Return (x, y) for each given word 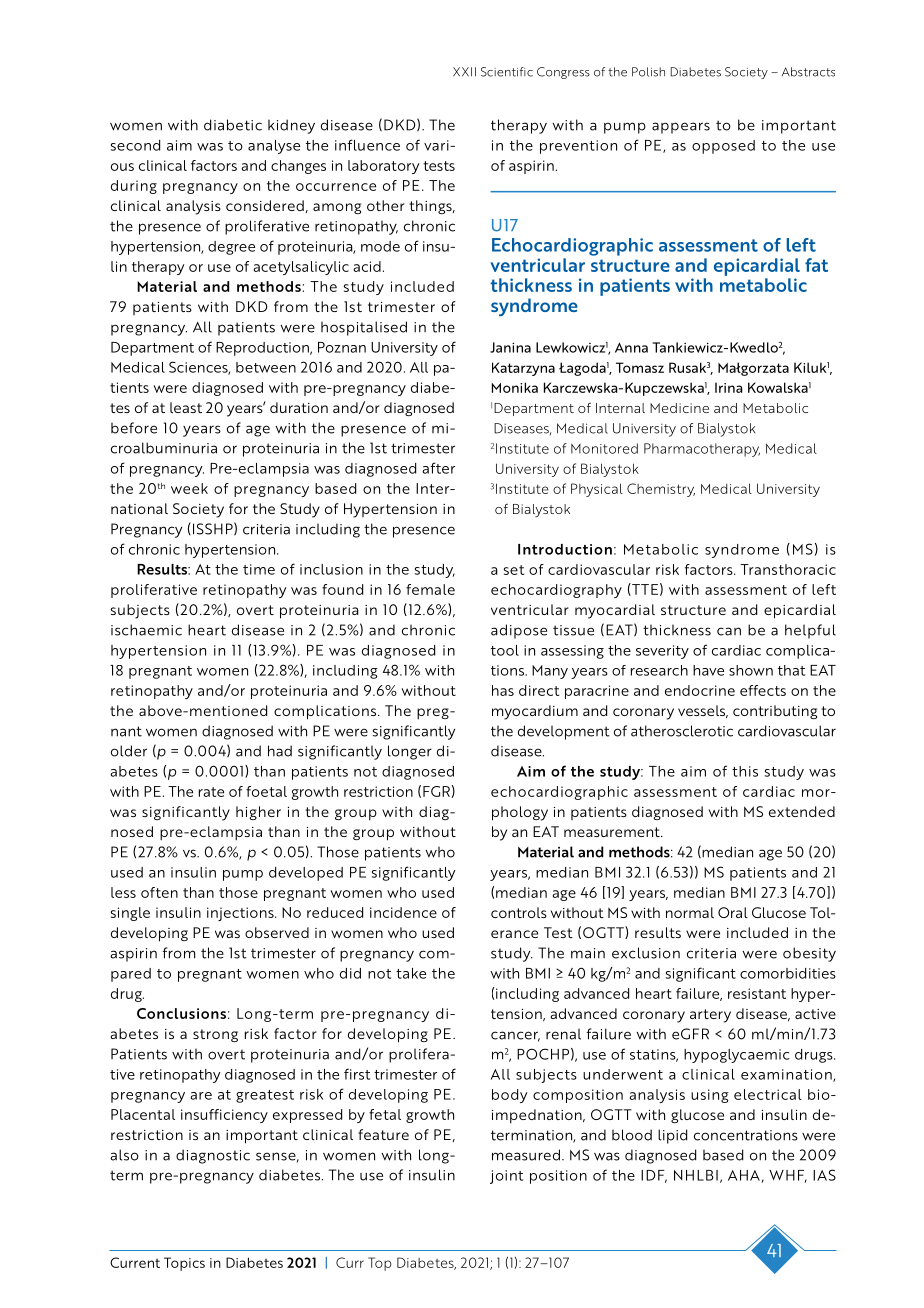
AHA (745, 1176)
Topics (184, 1264)
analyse (274, 147)
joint (506, 1177)
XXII (464, 72)
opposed (723, 147)
